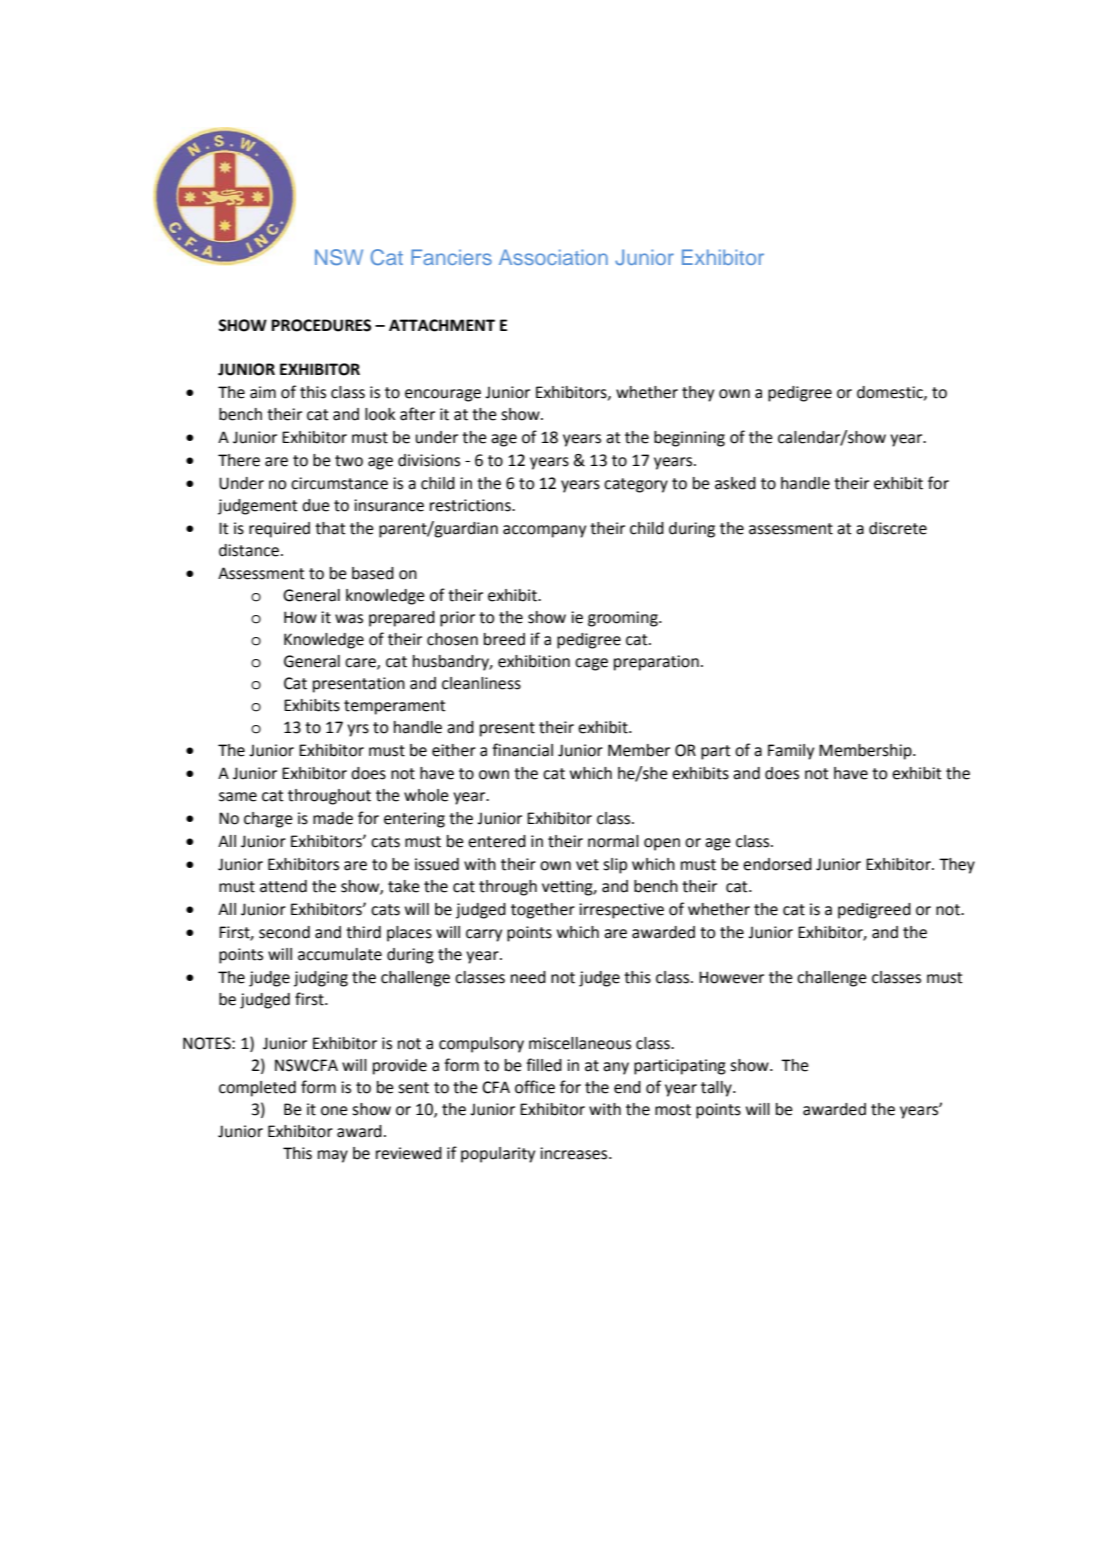 Image resolution: width=1104 pixels, height=1561 pixels. Describe the element at coordinates (334, 1111) in the screenshot. I see `one` at that location.
